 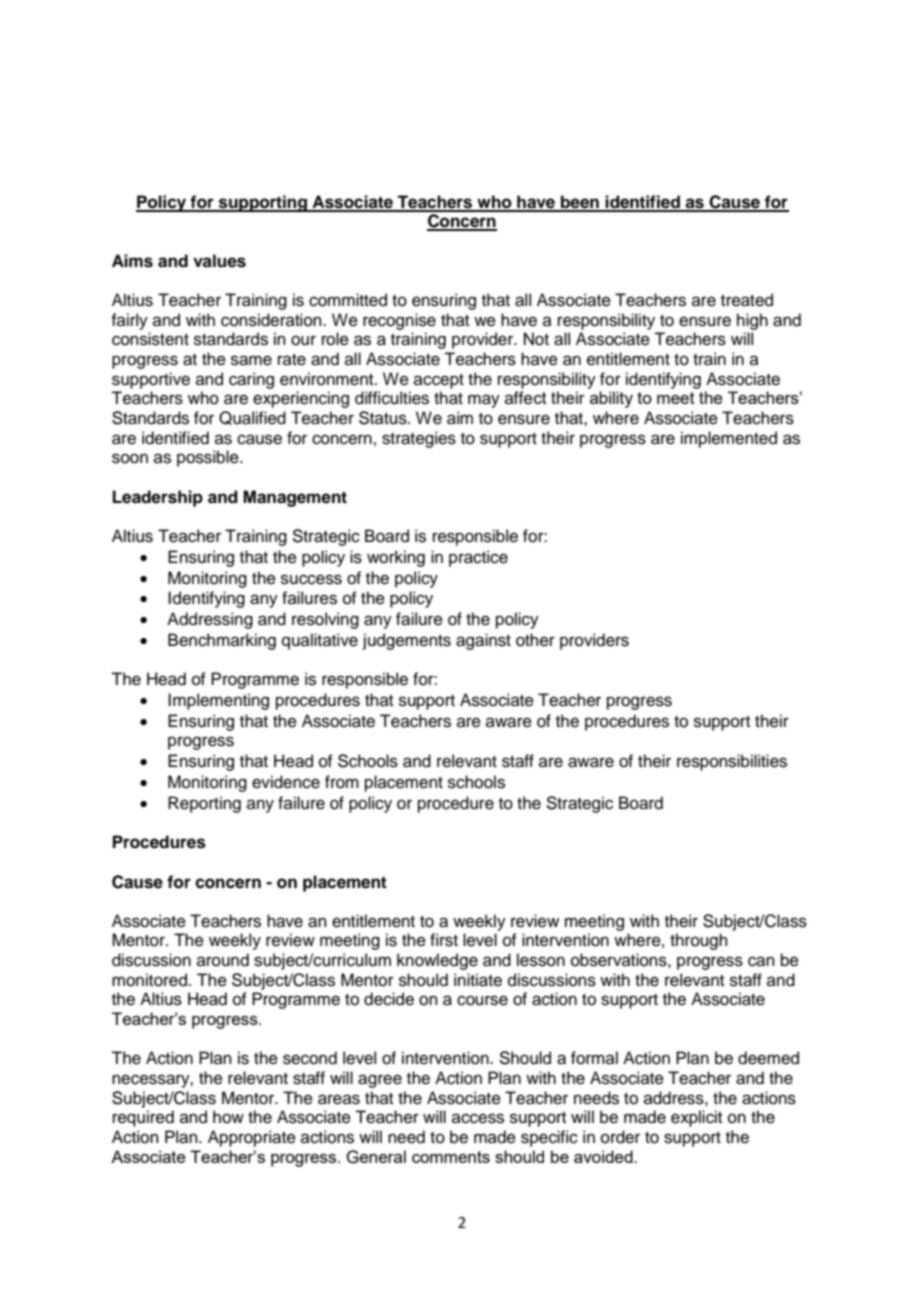 What do you see at coordinates (747, 300) in the image?
I see `treated` at bounding box center [747, 300].
